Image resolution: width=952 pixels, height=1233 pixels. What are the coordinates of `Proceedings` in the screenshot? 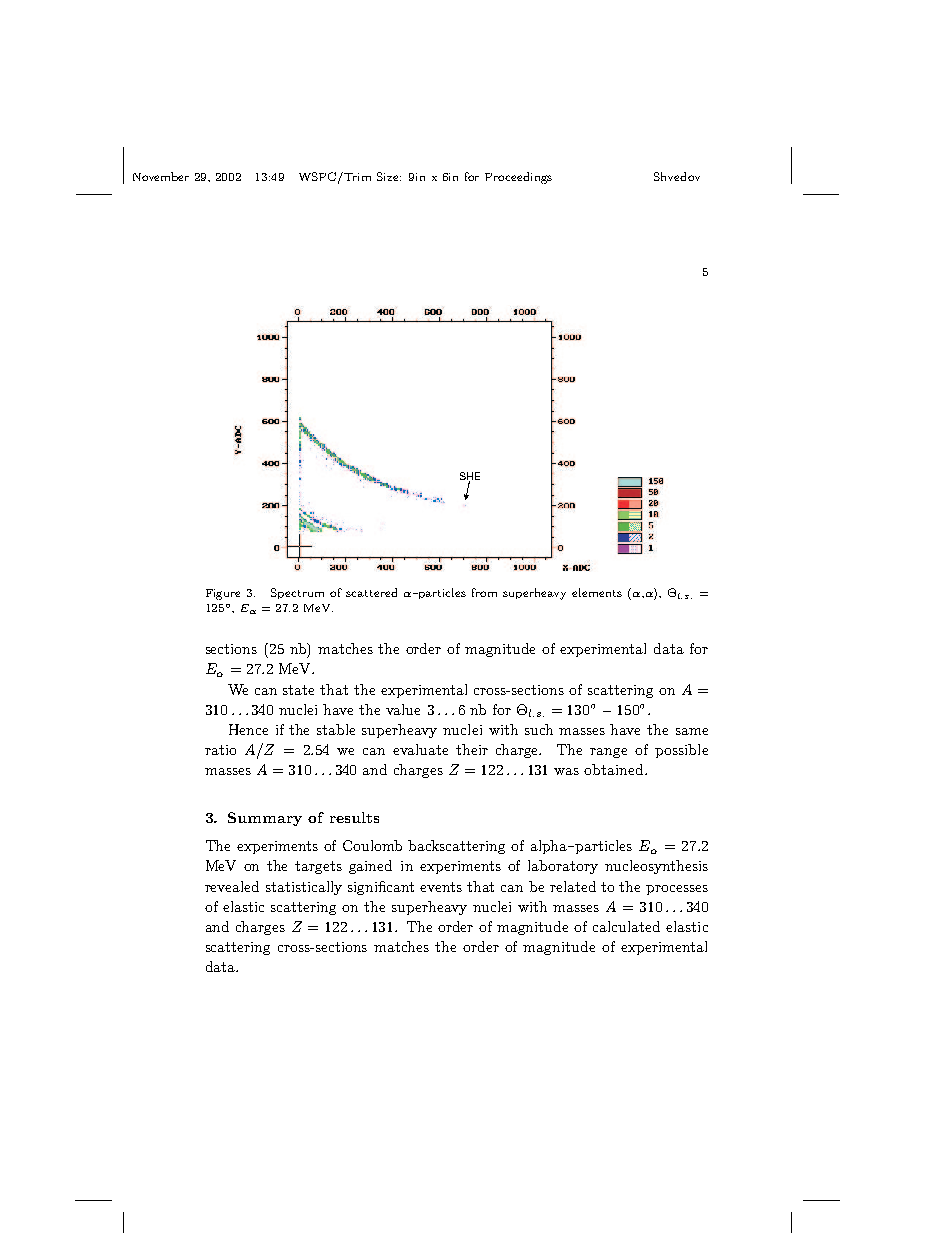 It's located at (518, 178).
